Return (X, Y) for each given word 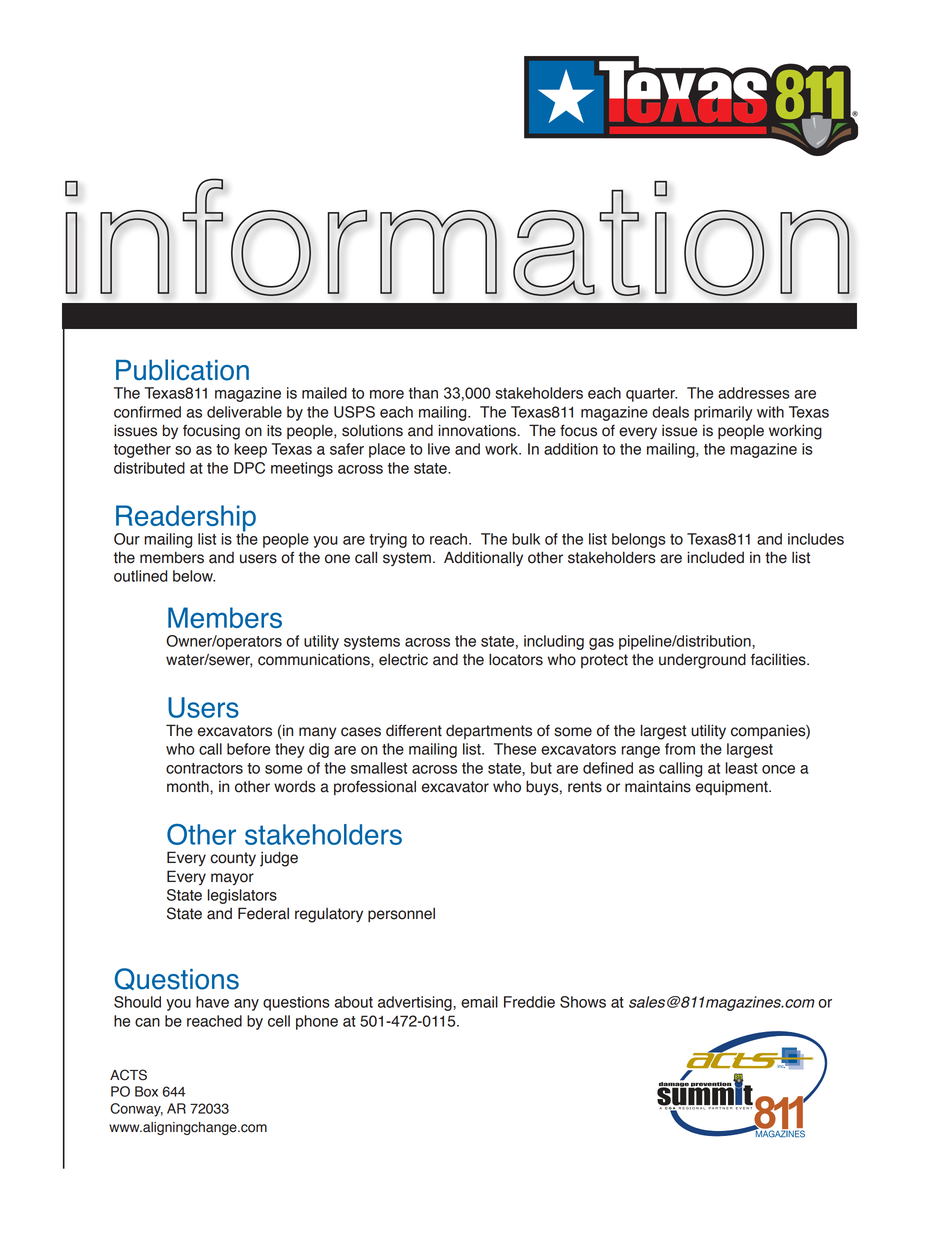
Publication (182, 370)
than (423, 393)
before (248, 749)
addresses (754, 393)
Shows (583, 1002)
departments (489, 732)
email (479, 1002)
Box (146, 1091)
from (680, 749)
